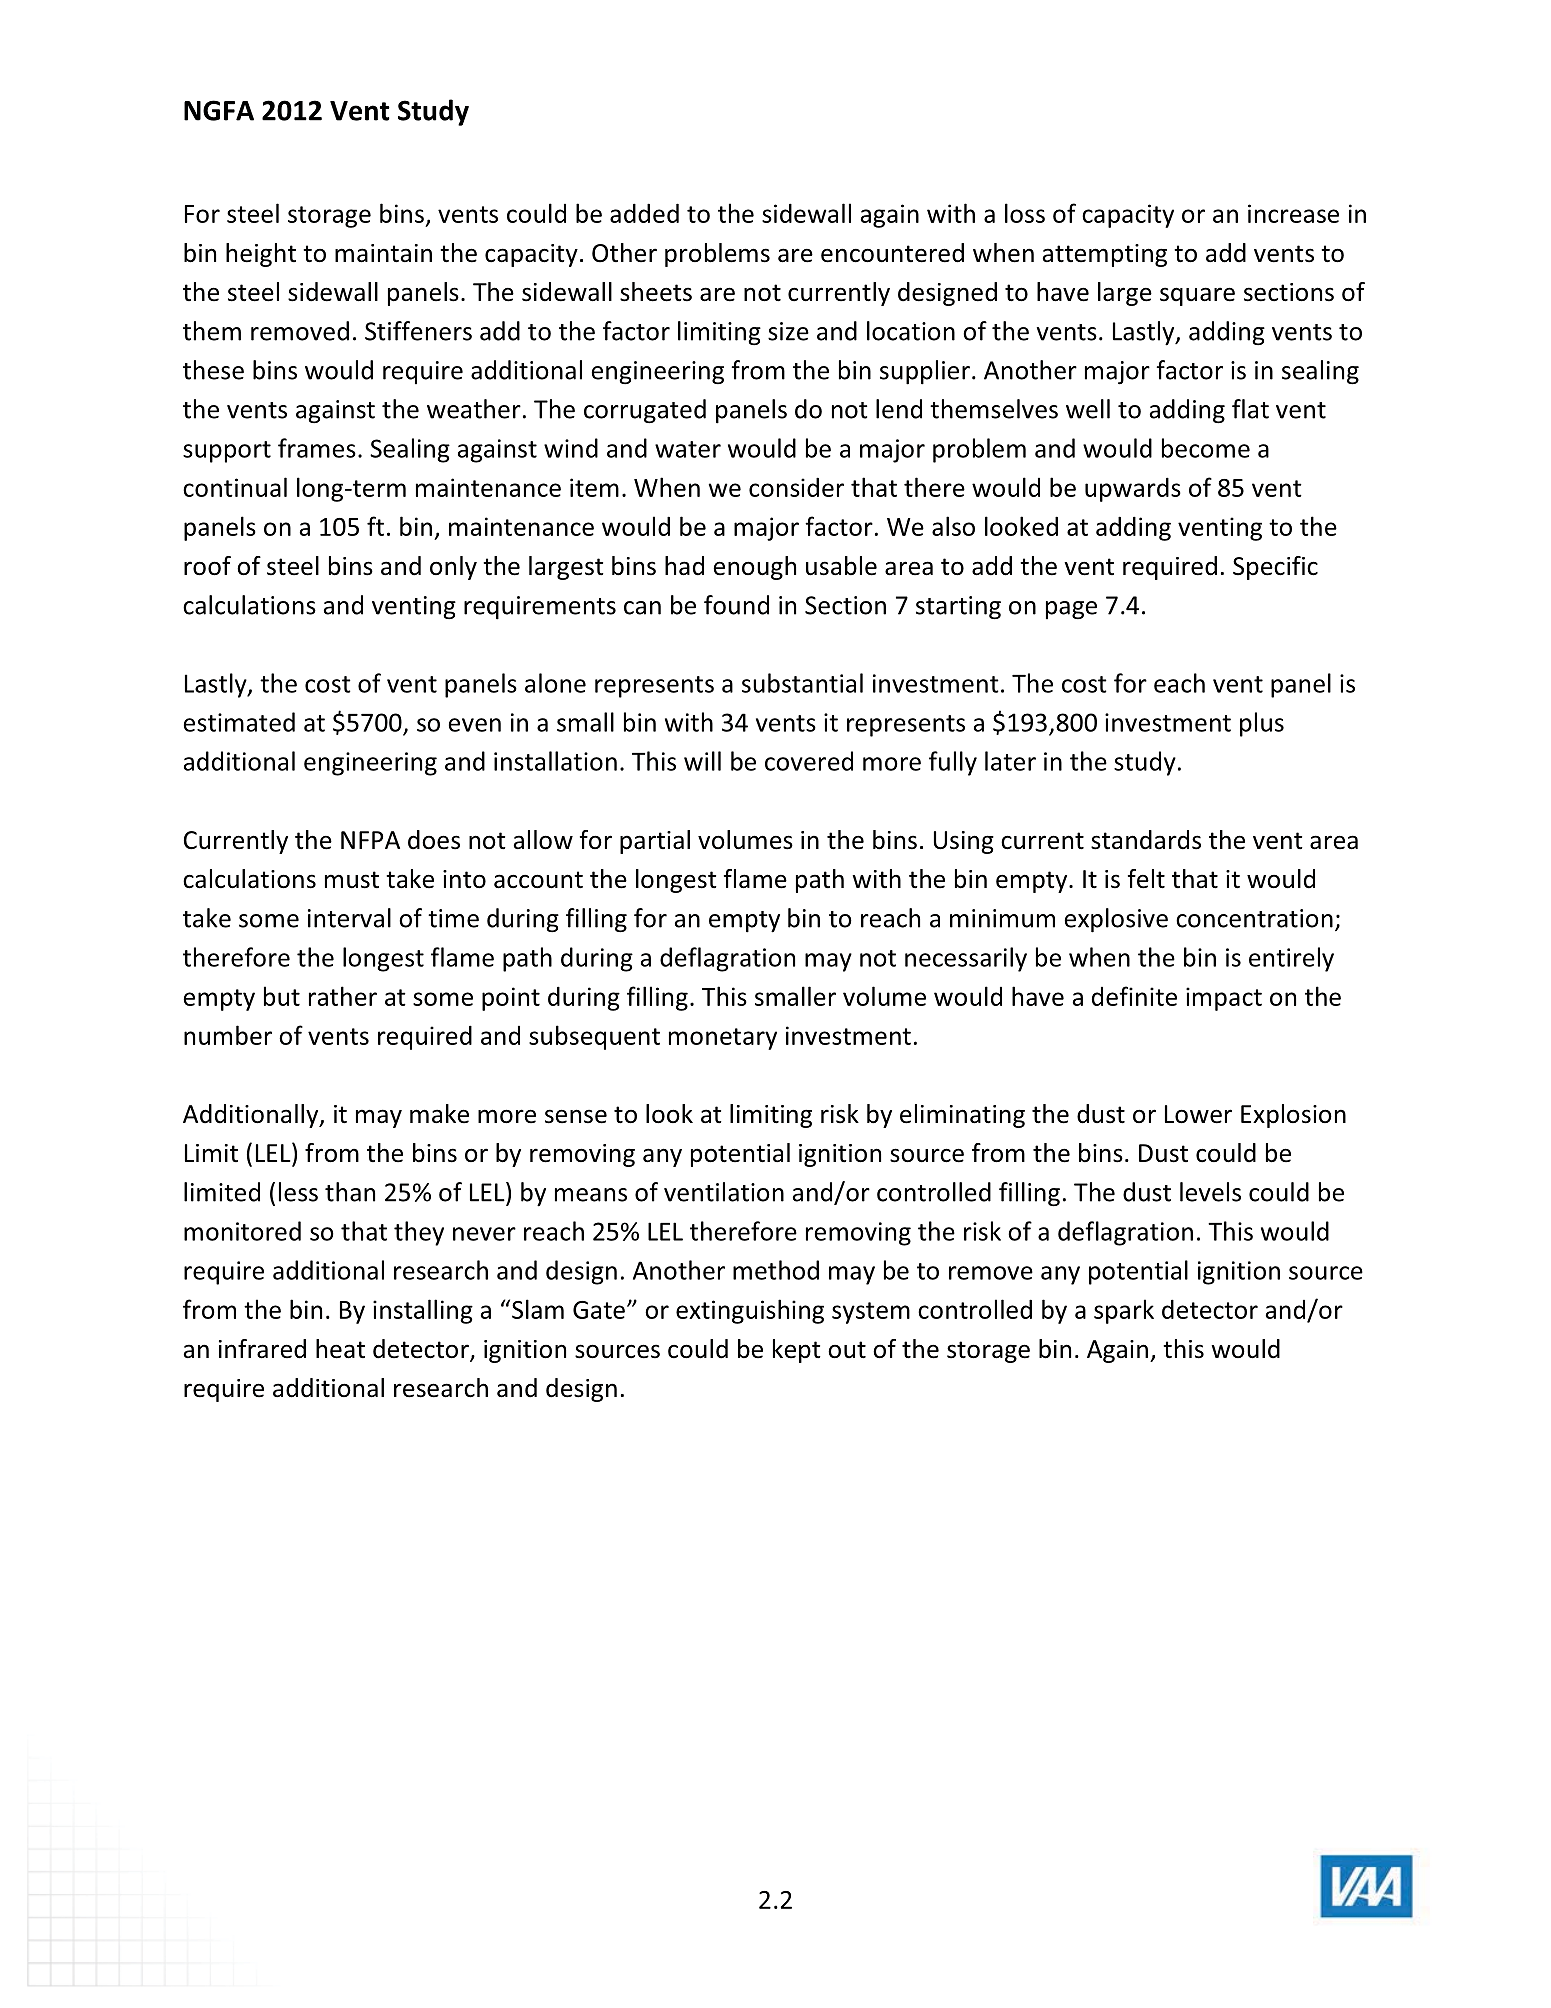 This screenshot has height=2008, width=1551. I want to click on added, so click(644, 213).
